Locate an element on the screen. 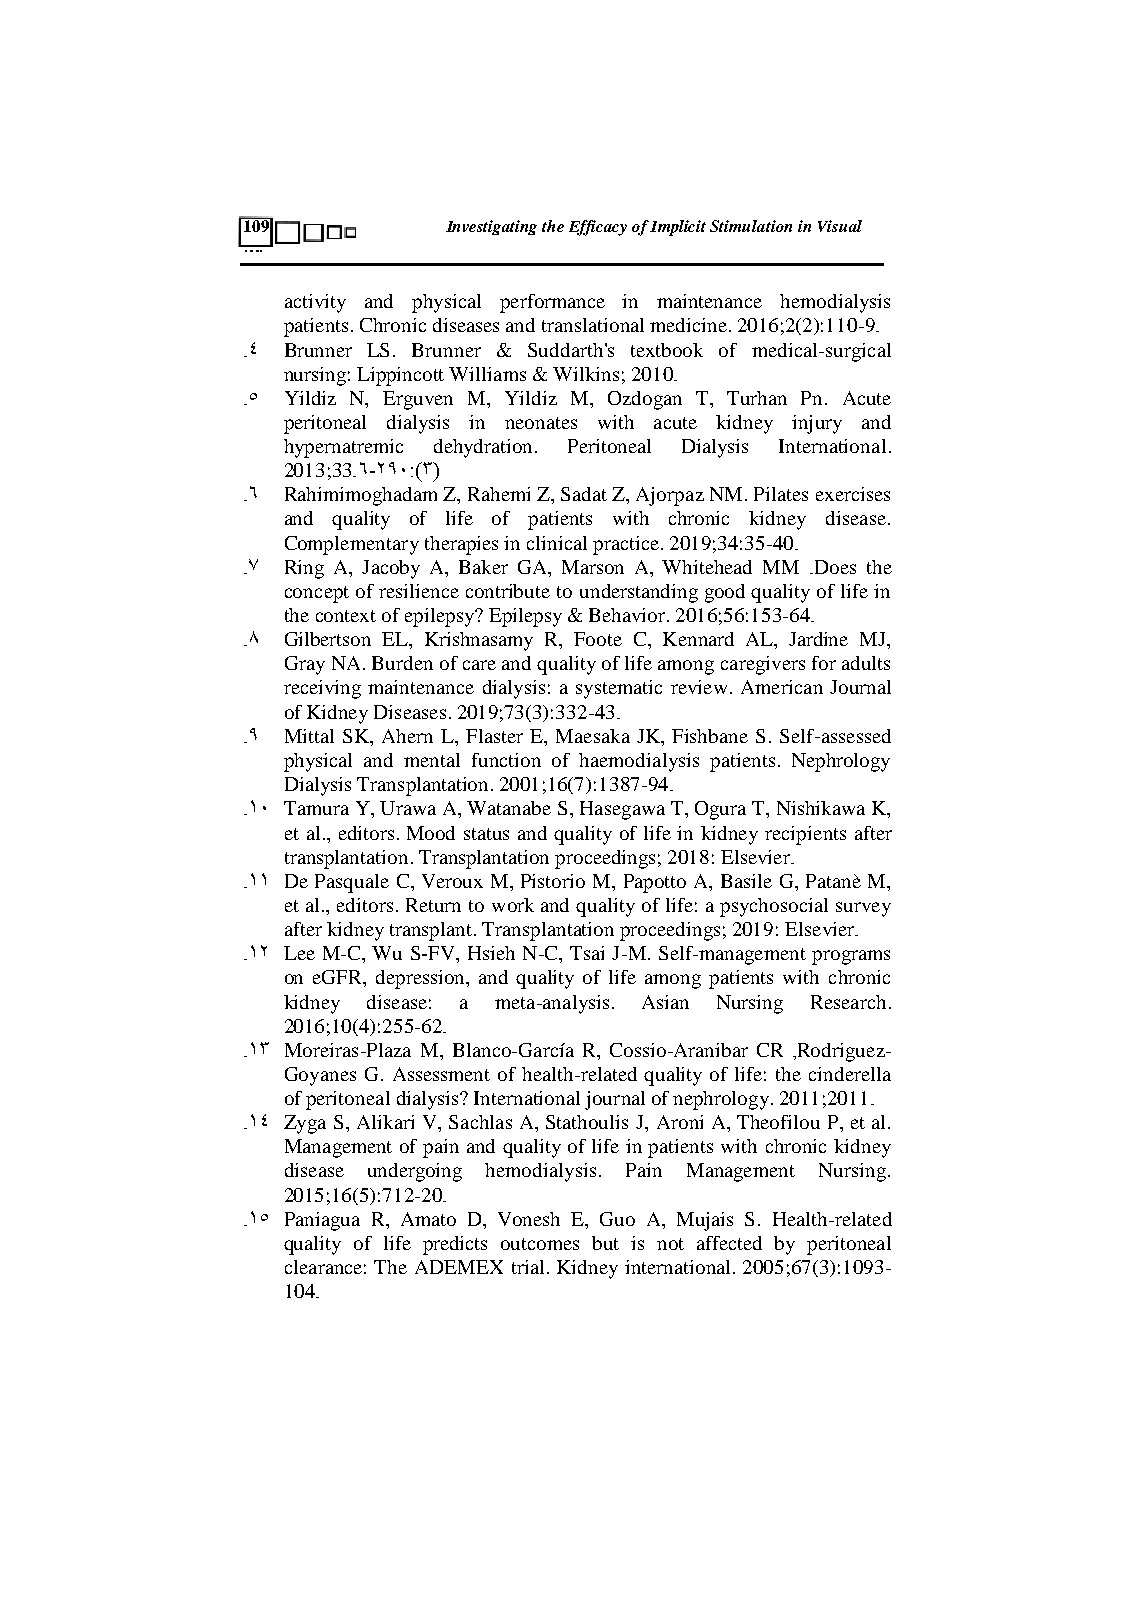 This screenshot has height=1606, width=1135. Visual is located at coordinates (840, 226).
